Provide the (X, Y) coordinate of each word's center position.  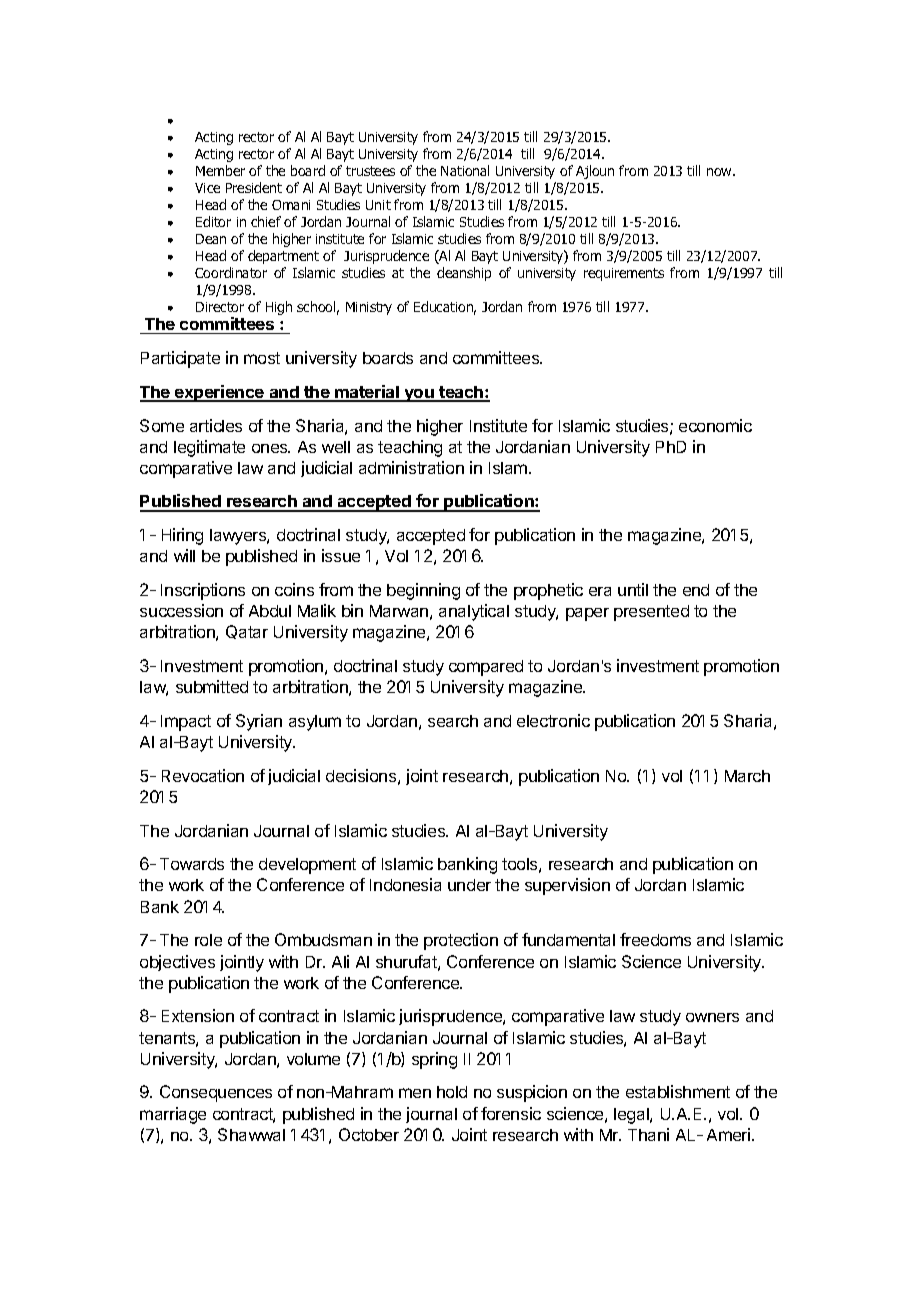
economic (715, 425)
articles (216, 425)
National (465, 170)
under (469, 885)
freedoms (655, 939)
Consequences (216, 1093)
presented (651, 613)
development (307, 866)
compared (486, 668)
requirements (624, 274)
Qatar (247, 632)
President (254, 187)
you (419, 395)
